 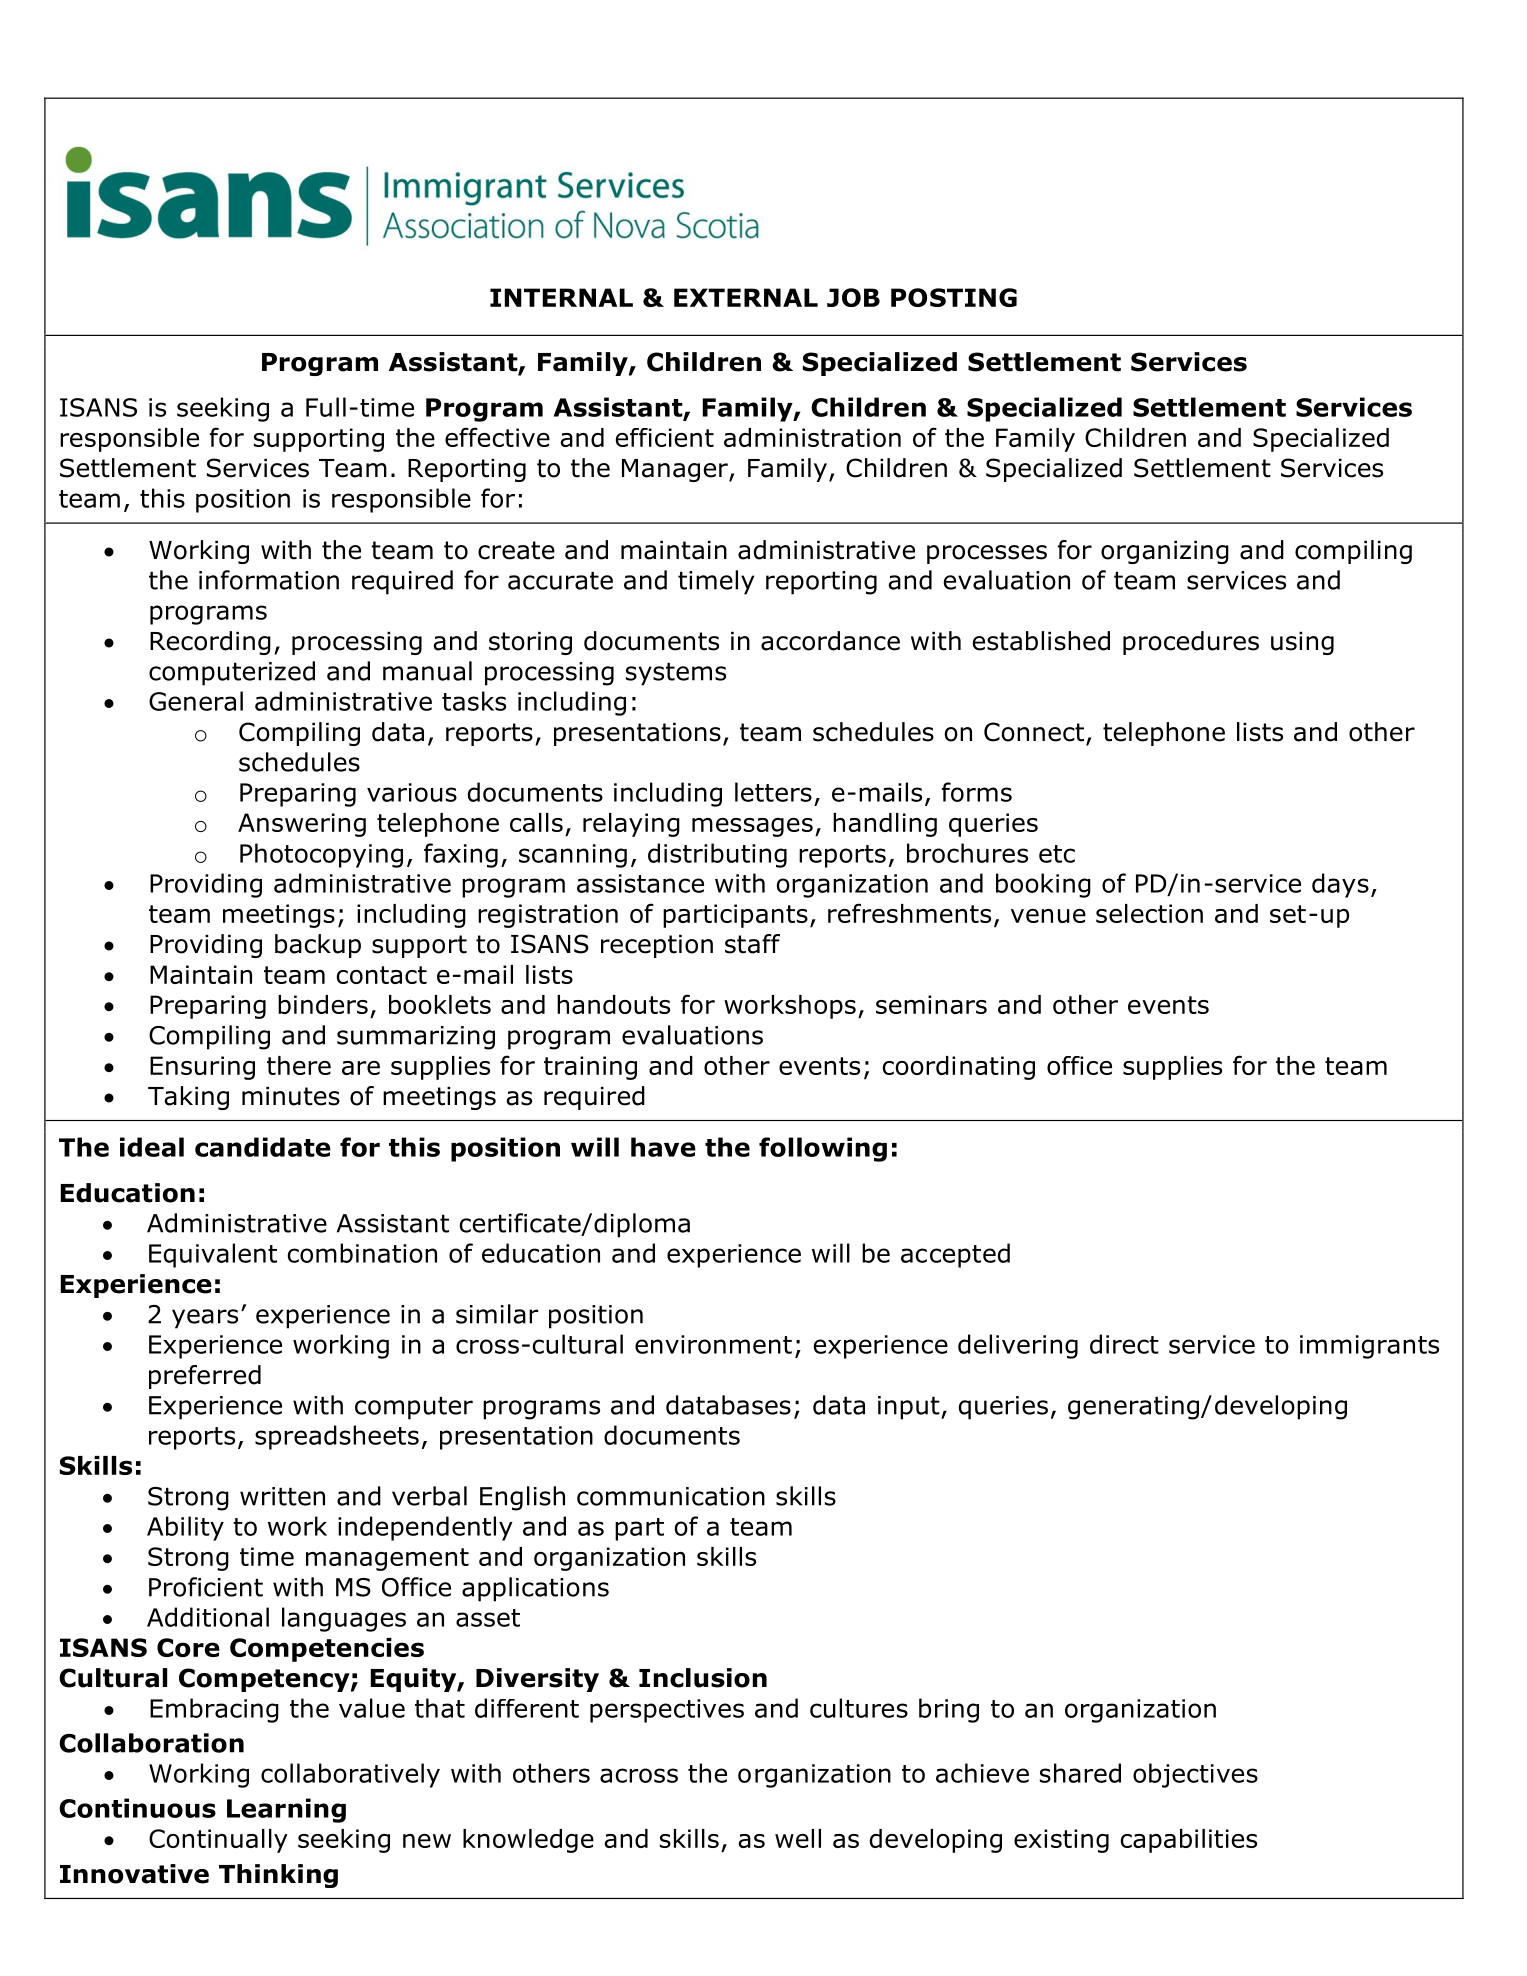 I want to click on well, so click(x=798, y=1838).
